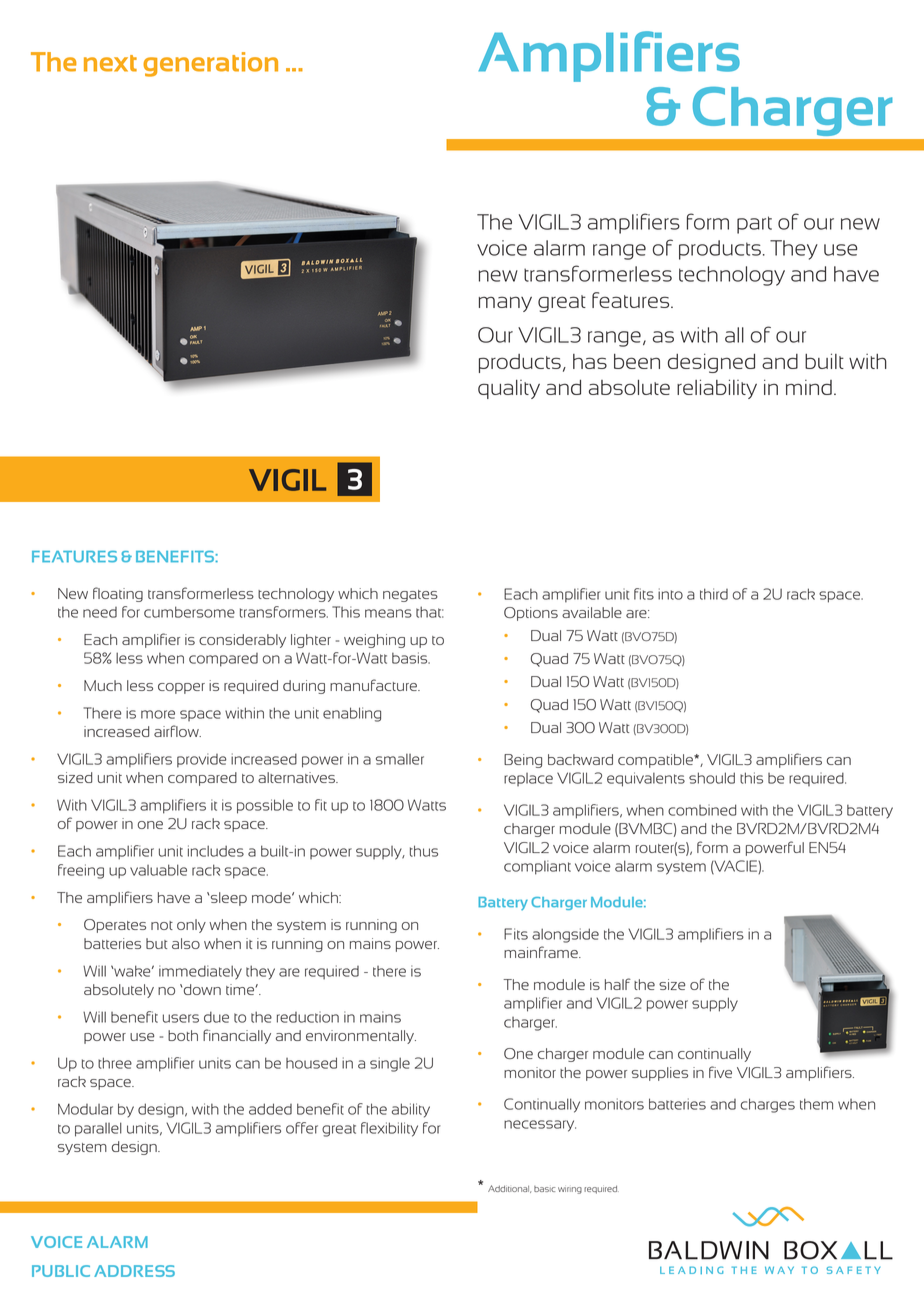  I want to click on floating, so click(118, 594).
